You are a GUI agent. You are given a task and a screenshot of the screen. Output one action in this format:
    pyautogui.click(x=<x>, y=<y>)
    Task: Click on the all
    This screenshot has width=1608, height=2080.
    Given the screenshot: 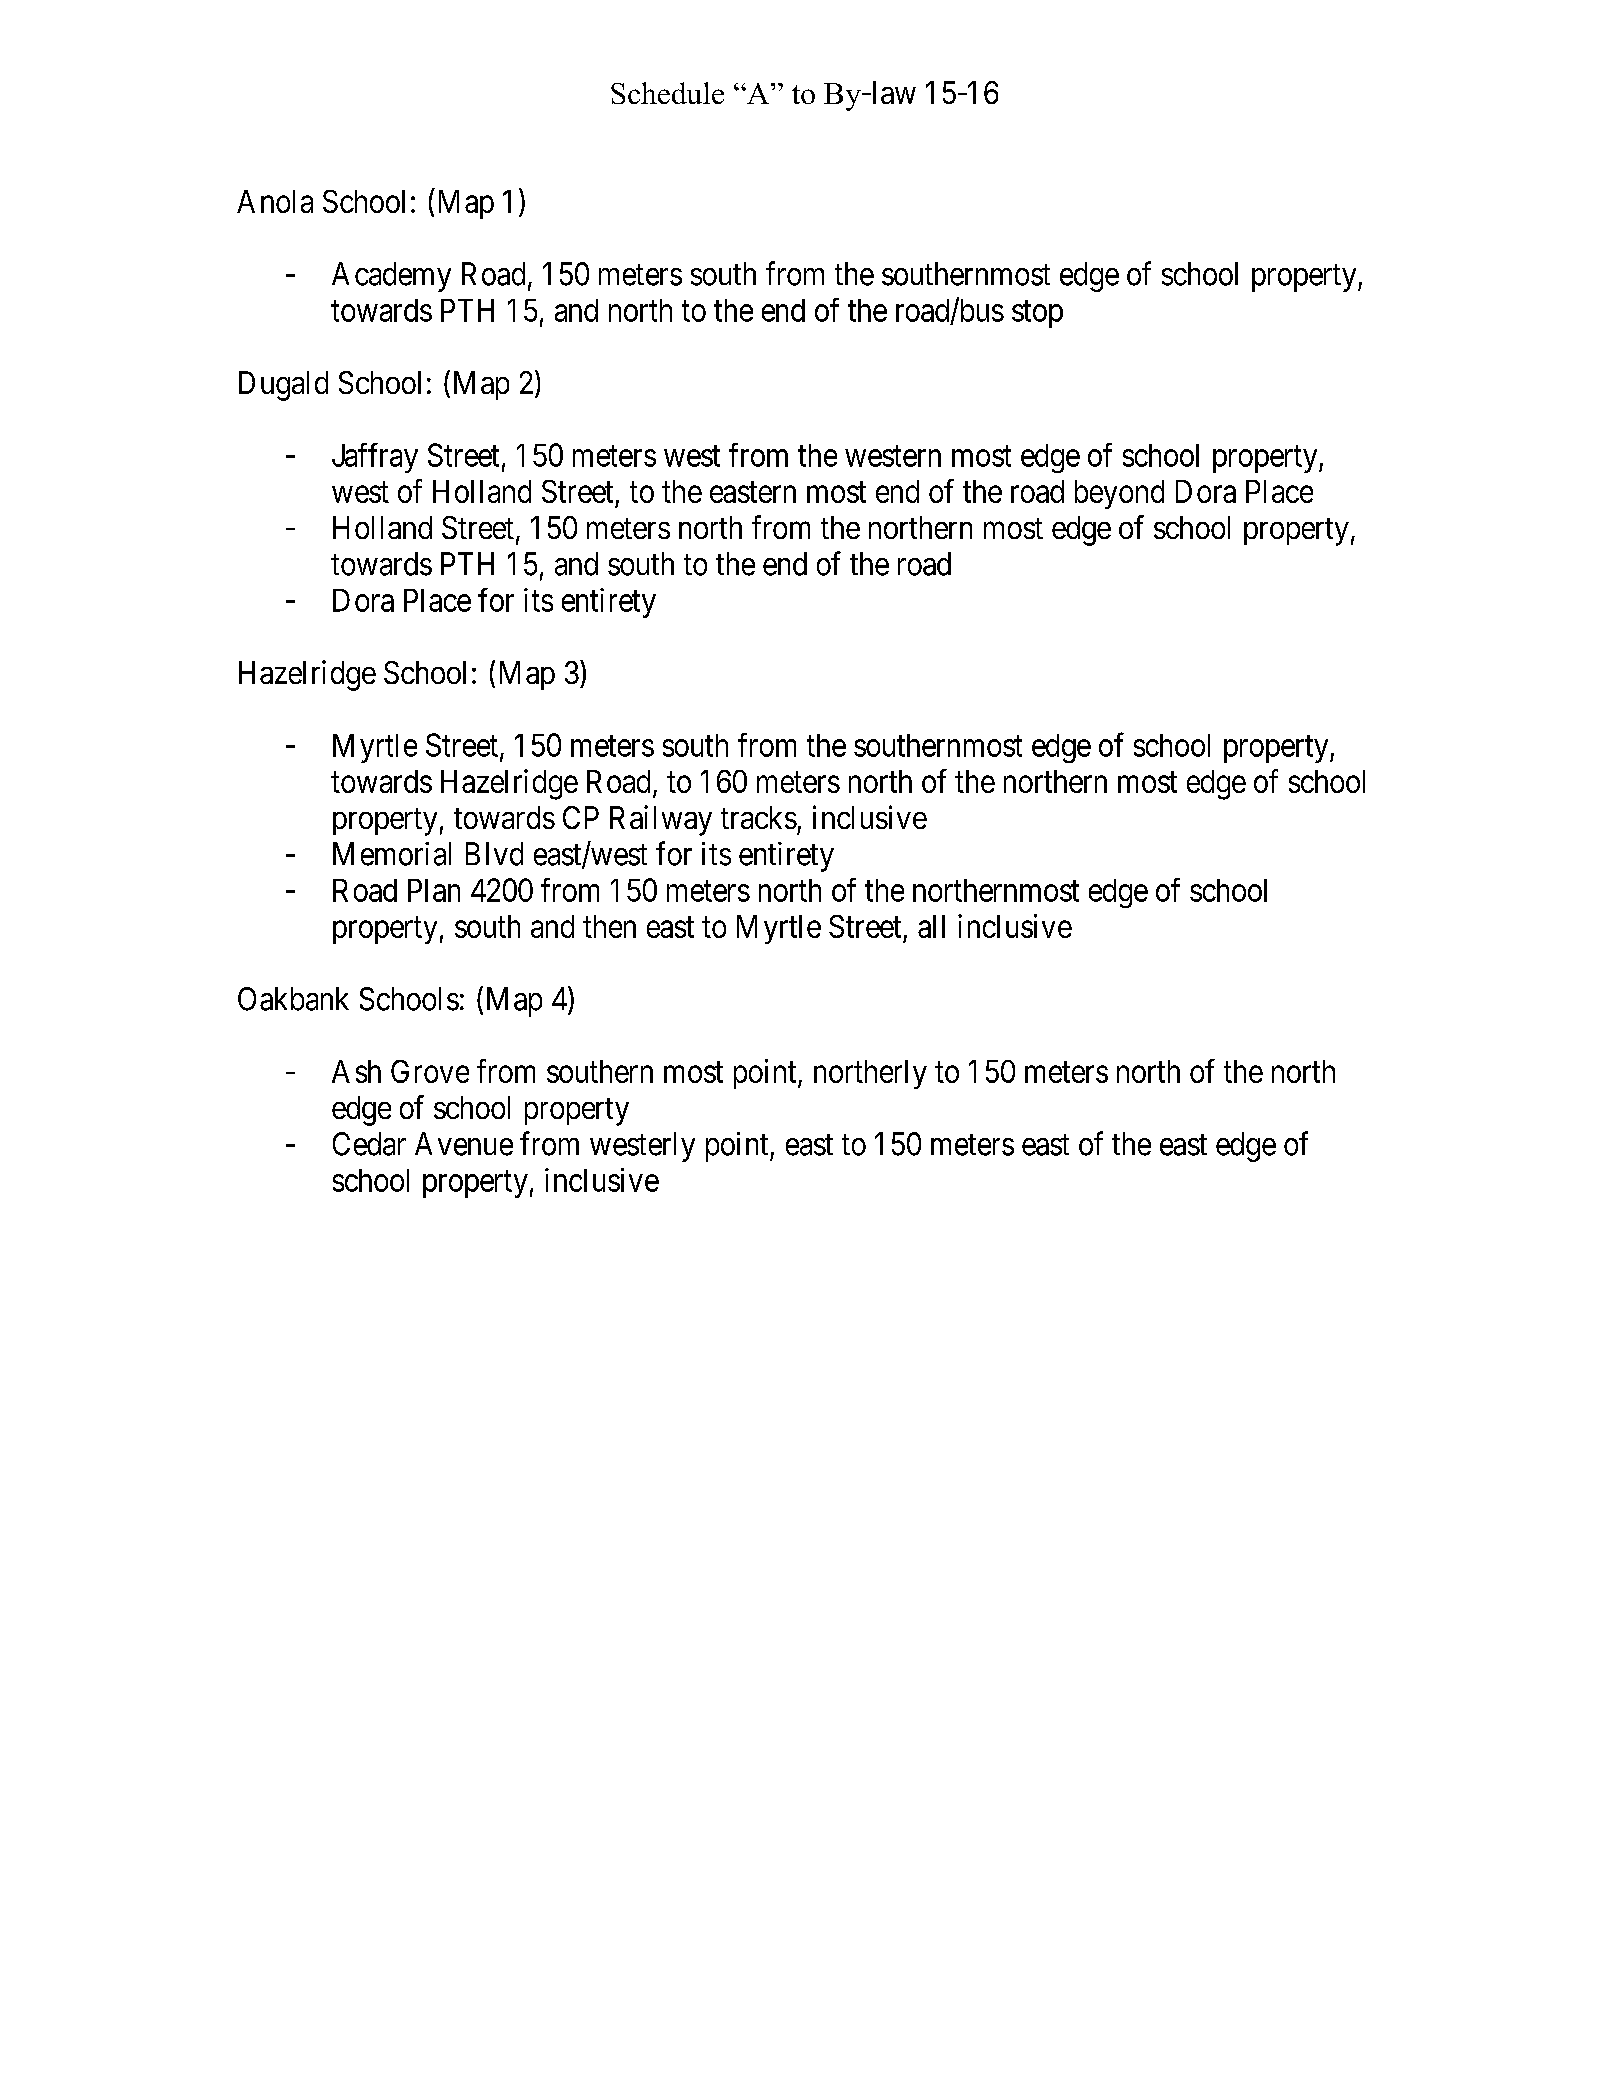 What is the action you would take?
    pyautogui.click(x=931, y=926)
